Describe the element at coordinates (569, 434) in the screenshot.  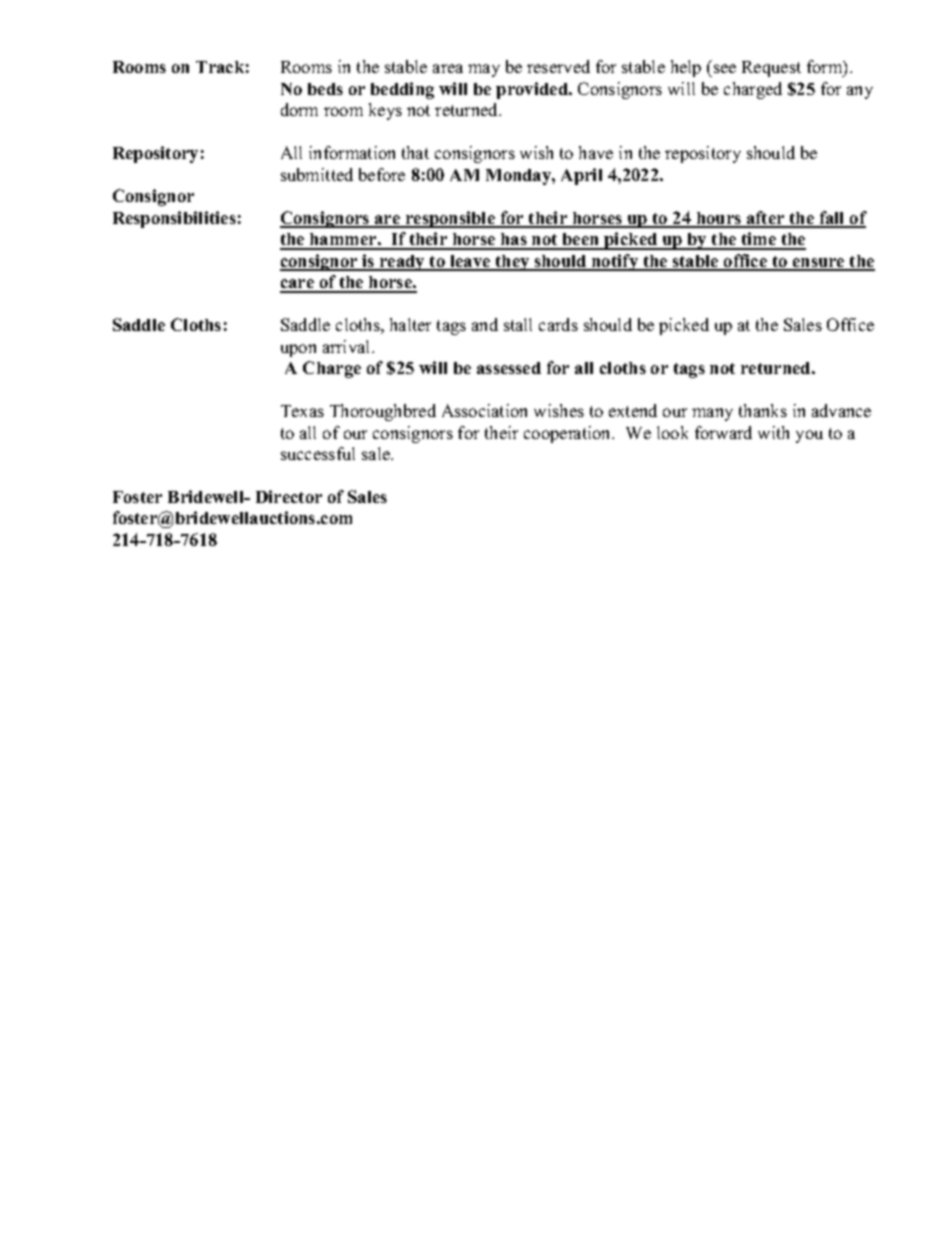
I see `cooperation` at that location.
